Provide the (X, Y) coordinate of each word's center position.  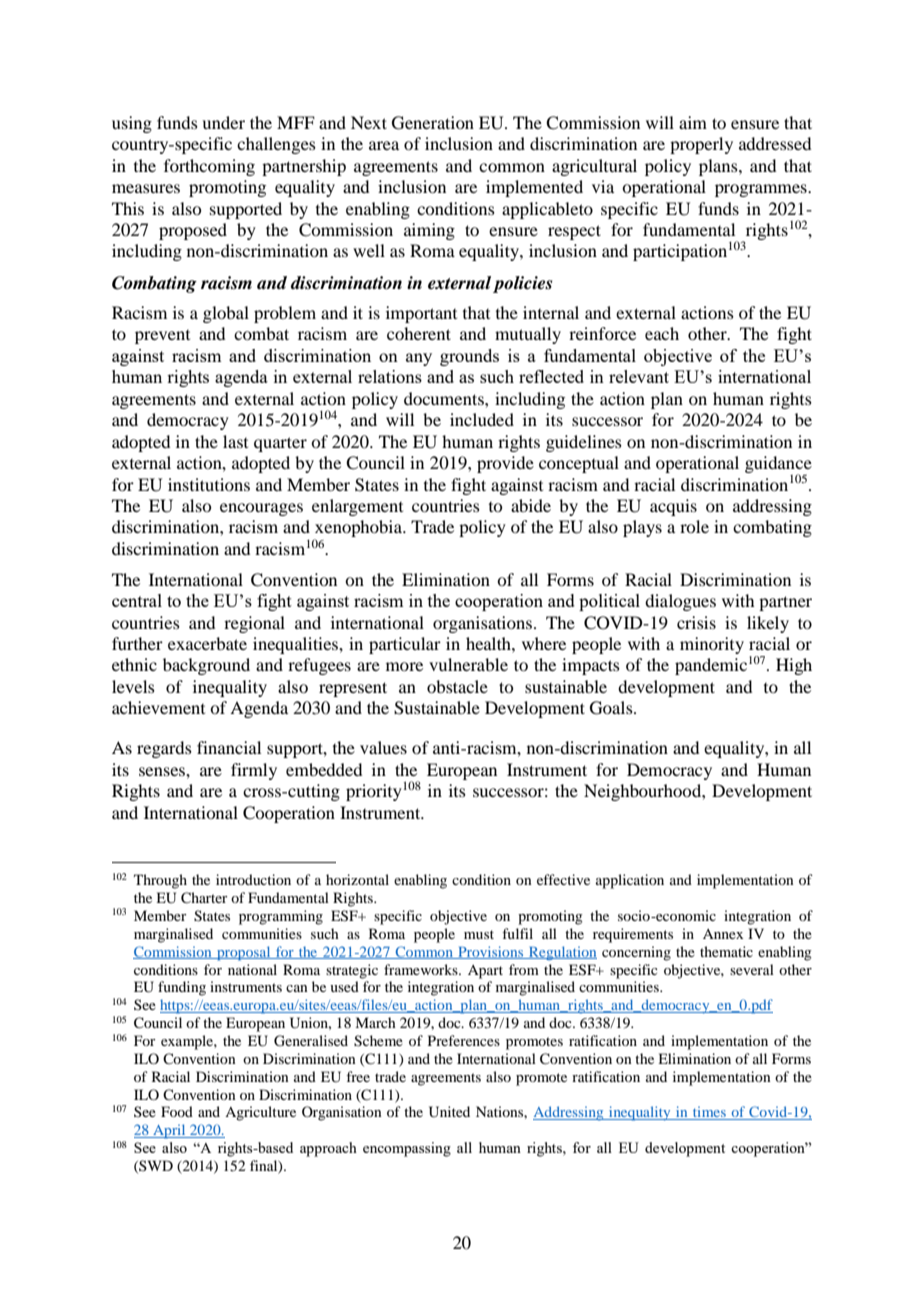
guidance (778, 466)
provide (505, 464)
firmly (254, 771)
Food (177, 1111)
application (630, 881)
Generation (433, 123)
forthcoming (209, 167)
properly (701, 145)
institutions (209, 484)
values (383, 747)
